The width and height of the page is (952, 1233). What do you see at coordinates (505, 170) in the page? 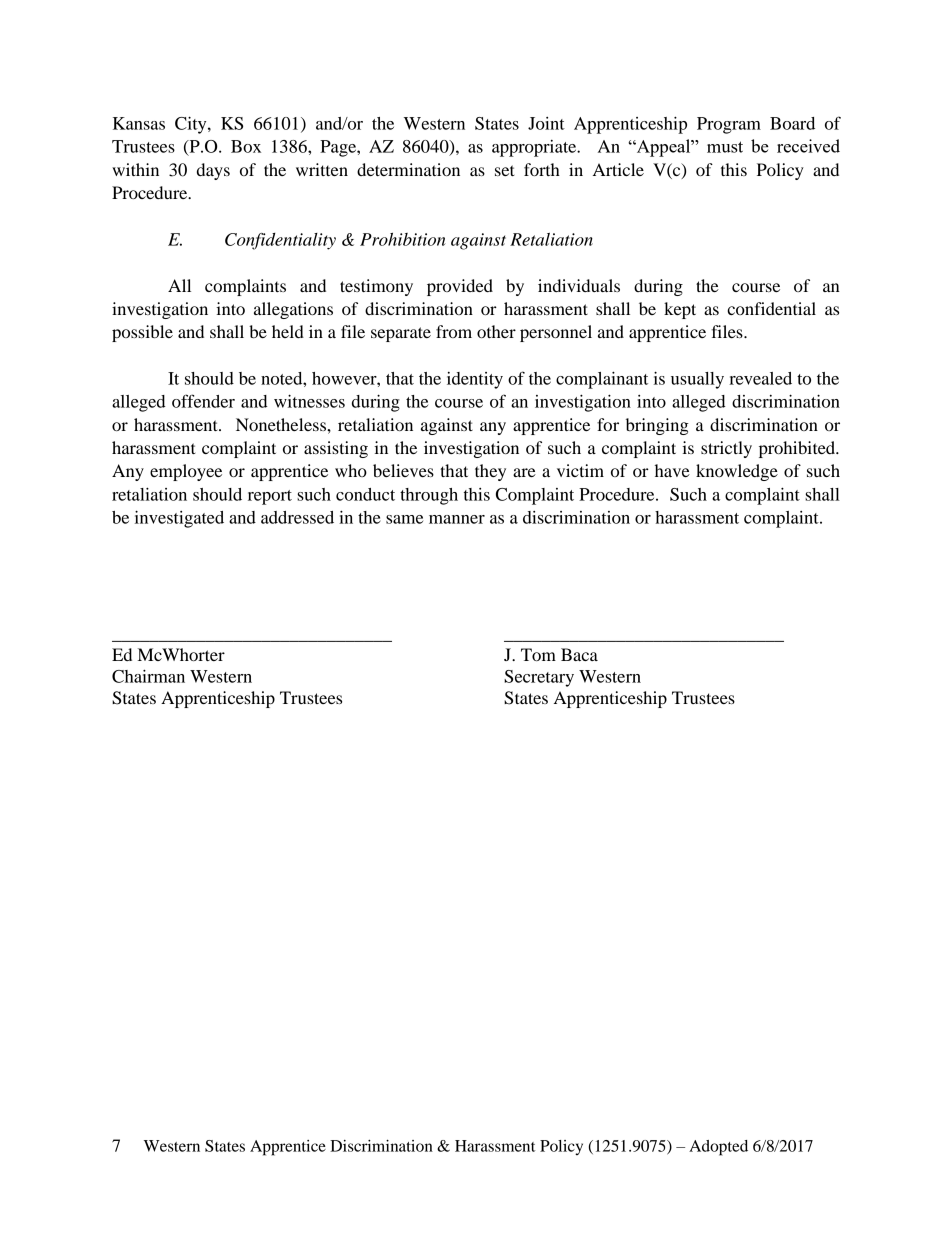
I see `set` at bounding box center [505, 170].
